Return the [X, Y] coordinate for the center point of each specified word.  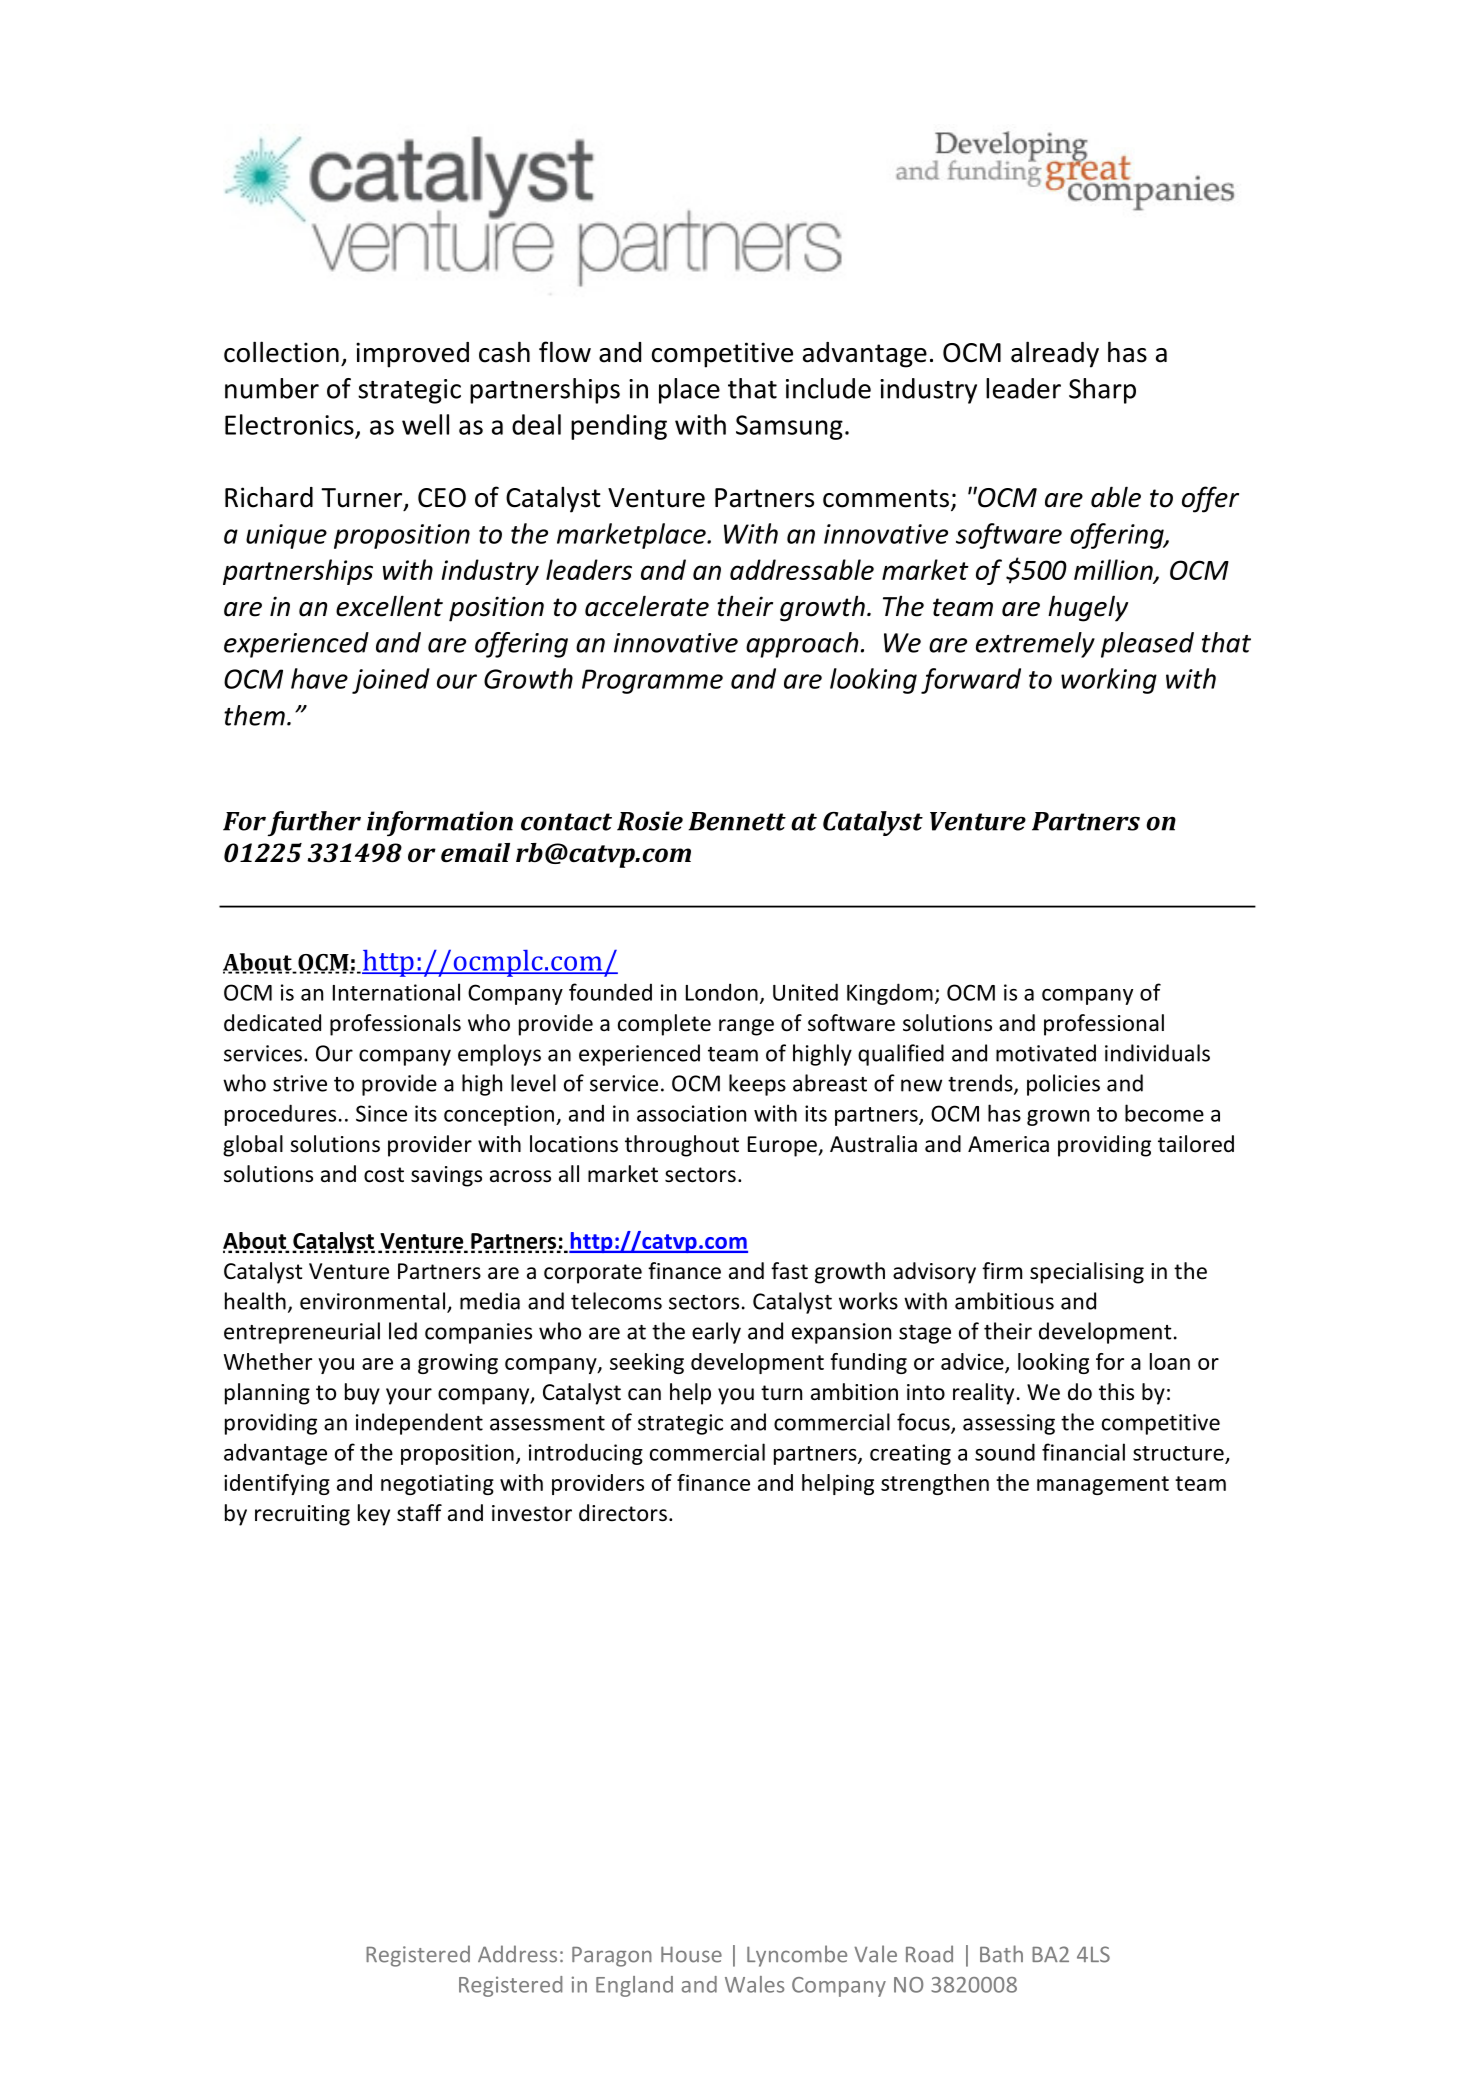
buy [362, 1394]
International [396, 992]
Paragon [612, 1957]
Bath [1001, 1954]
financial [1083, 1452]
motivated [1046, 1053]
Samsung [789, 427]
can [644, 1394]
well [425, 424]
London [722, 992]
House [691, 1954]
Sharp [1102, 391]
